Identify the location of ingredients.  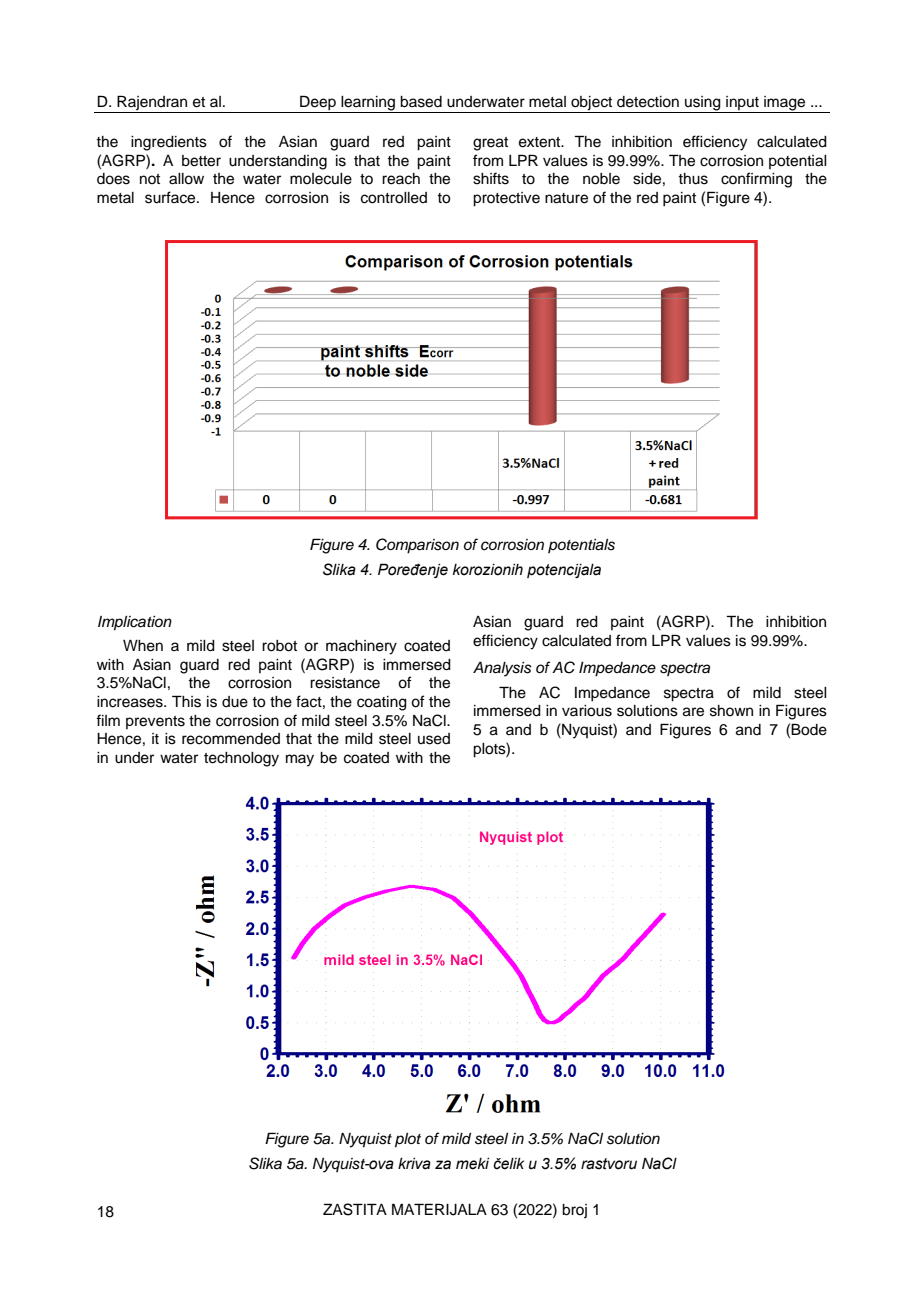
(169, 143).
